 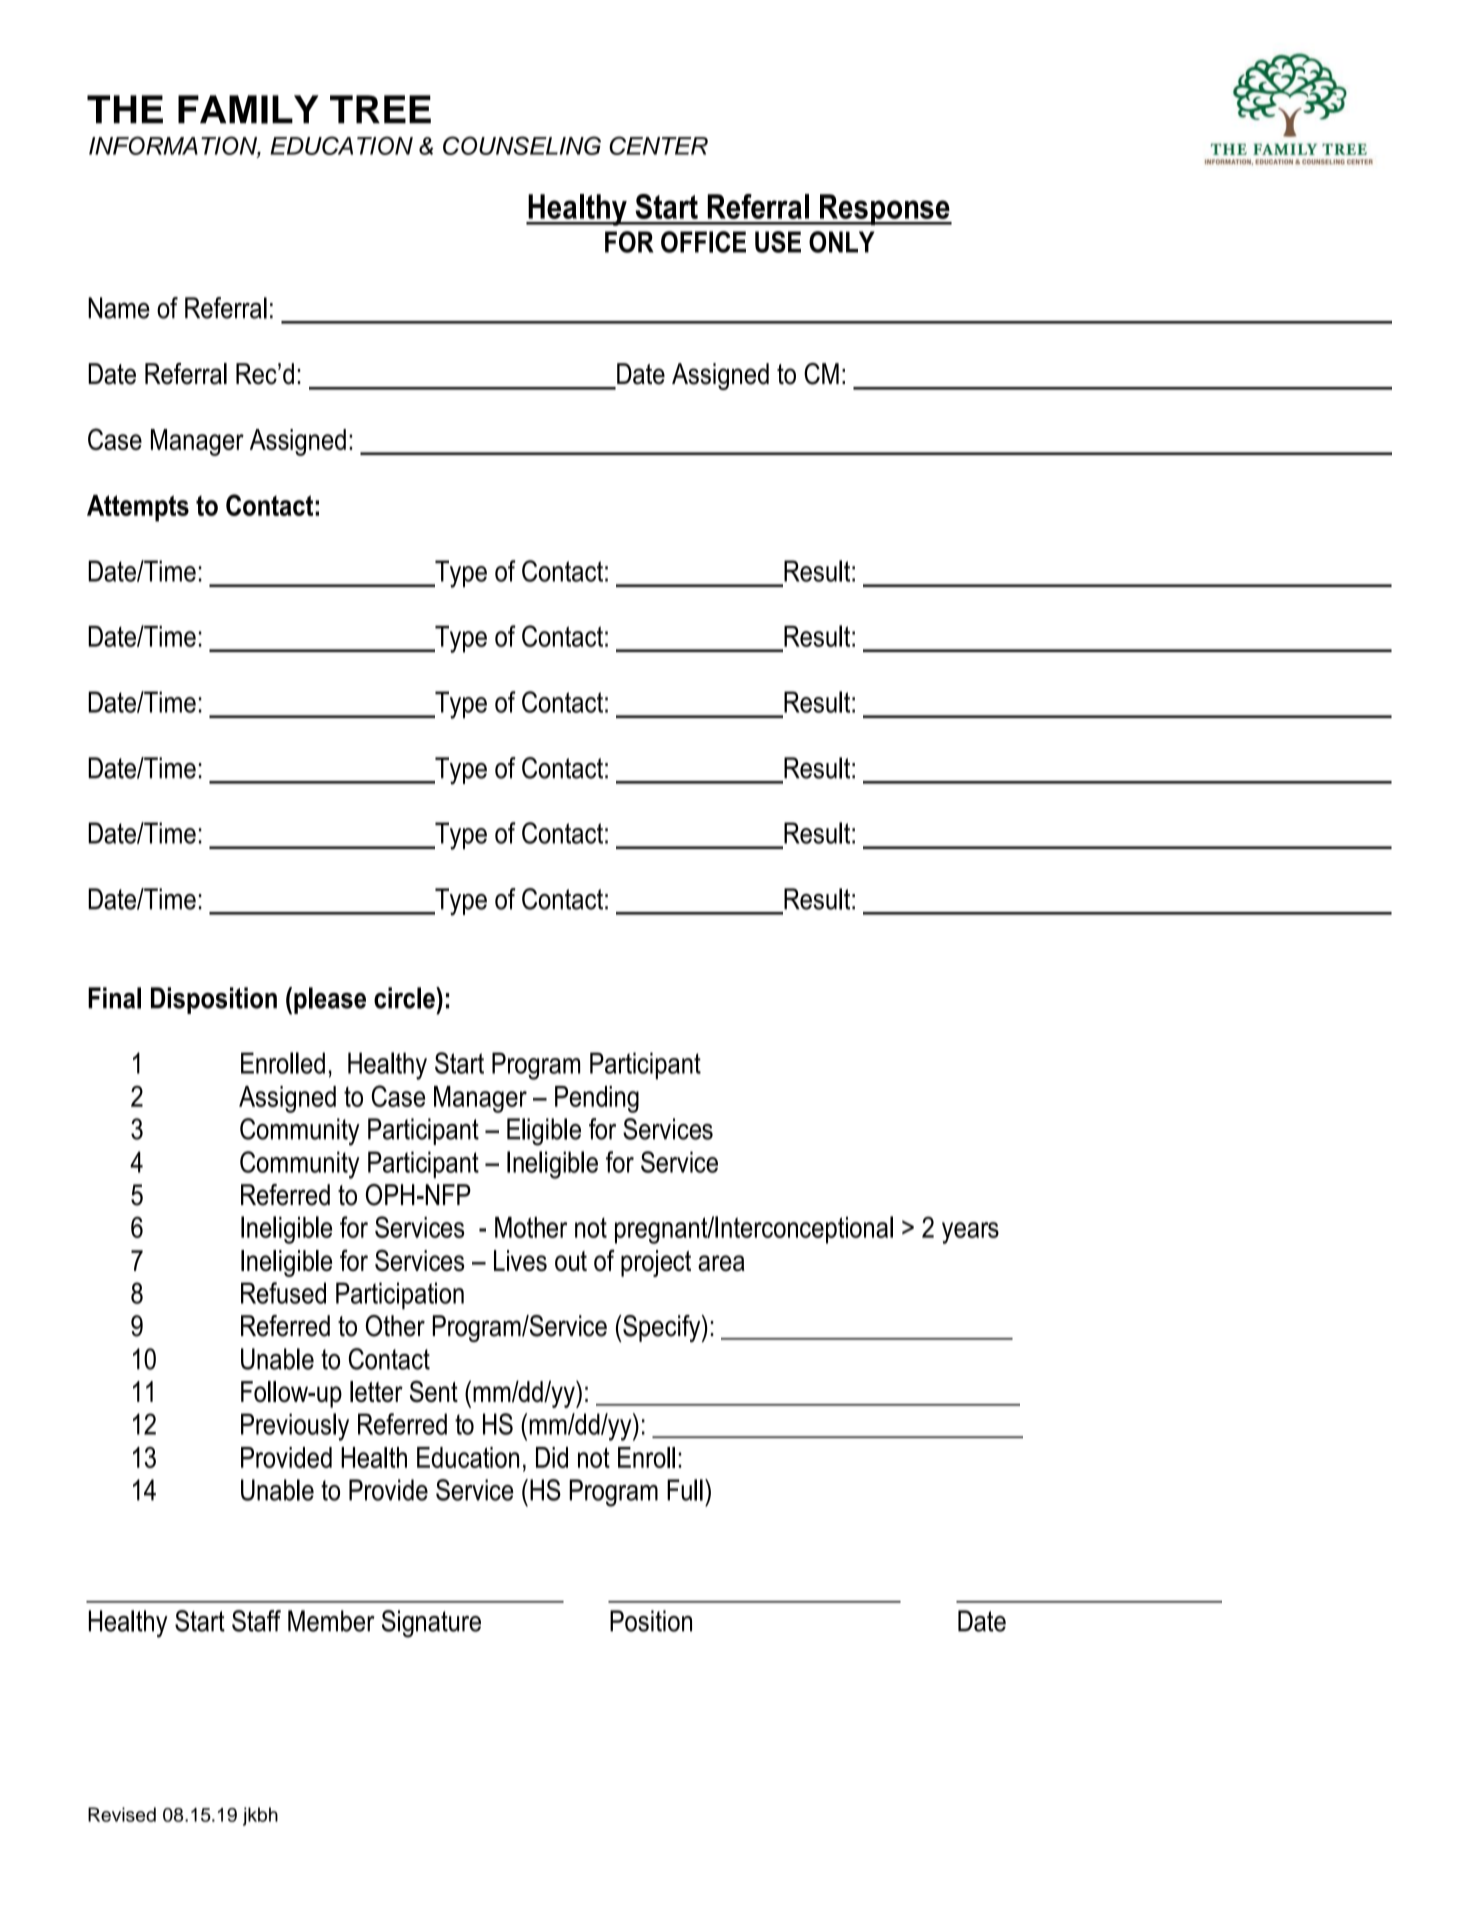 What do you see at coordinates (970, 1233) in the document?
I see `years` at bounding box center [970, 1233].
